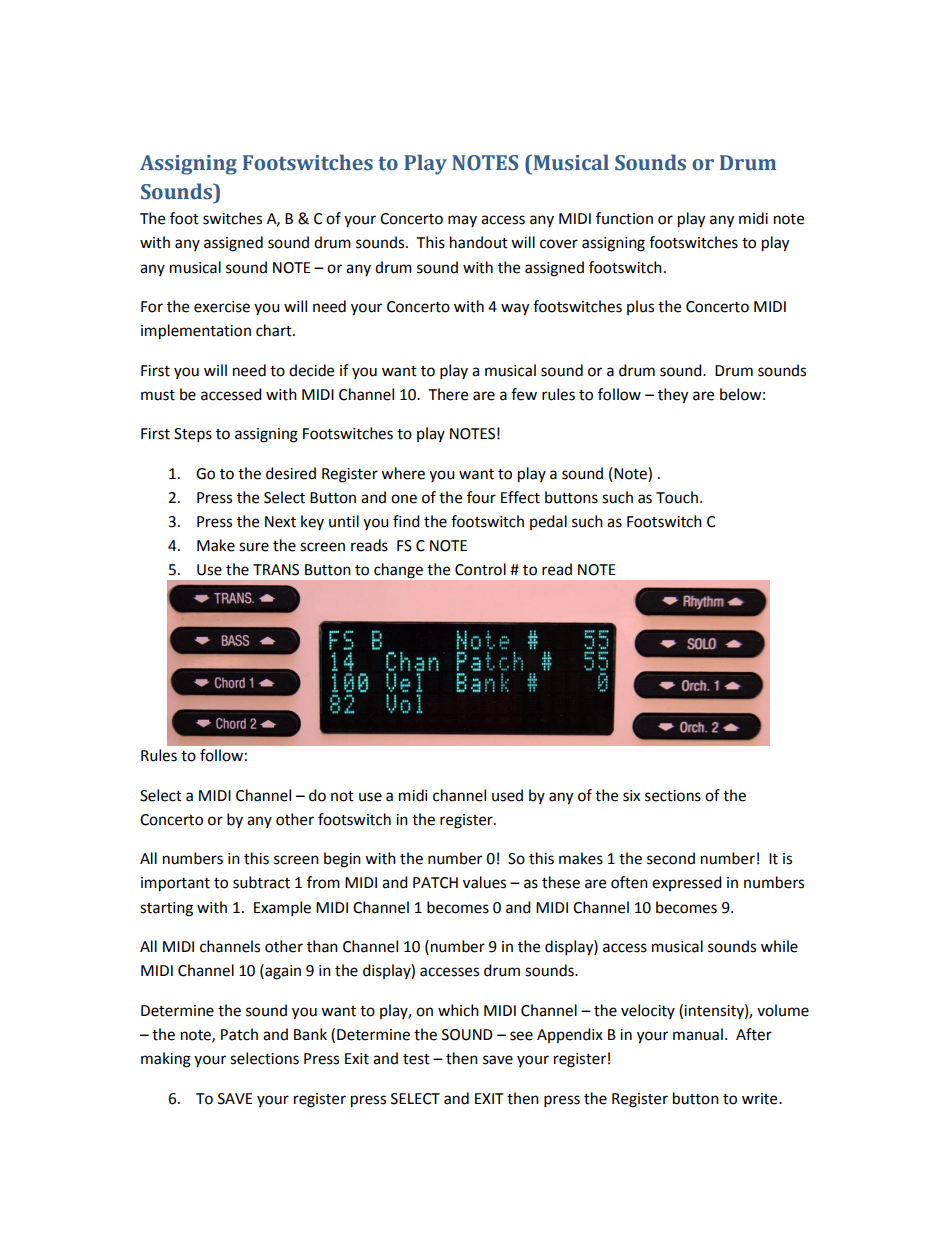  Describe the element at coordinates (166, 1060) in the screenshot. I see `making` at that location.
